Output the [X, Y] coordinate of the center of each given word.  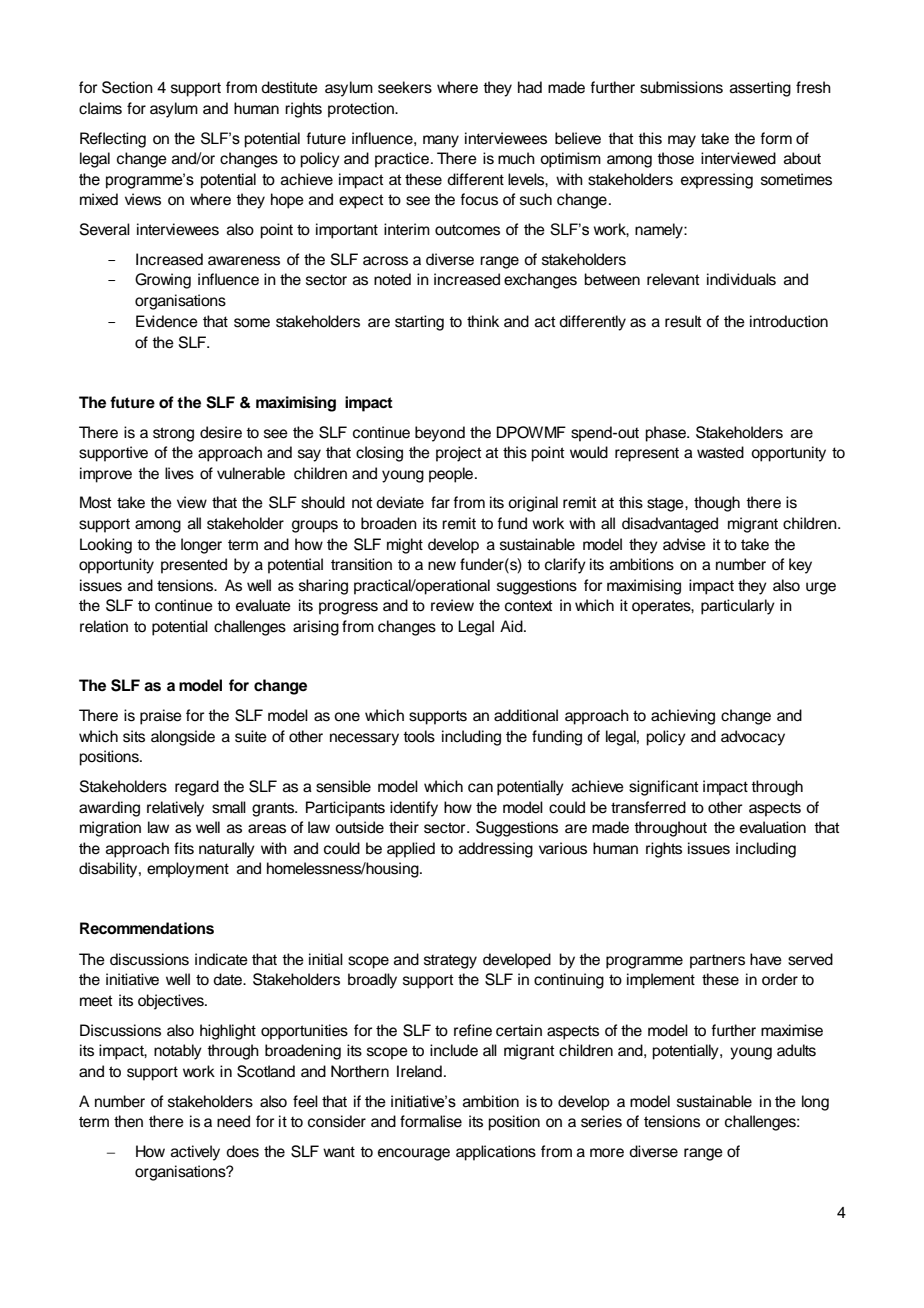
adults [796, 1050]
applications [496, 1153]
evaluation [773, 827]
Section [127, 87]
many [441, 141]
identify [414, 809]
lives [179, 473]
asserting [760, 89]
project [459, 454]
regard [197, 788]
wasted [720, 452]
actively [195, 1153]
